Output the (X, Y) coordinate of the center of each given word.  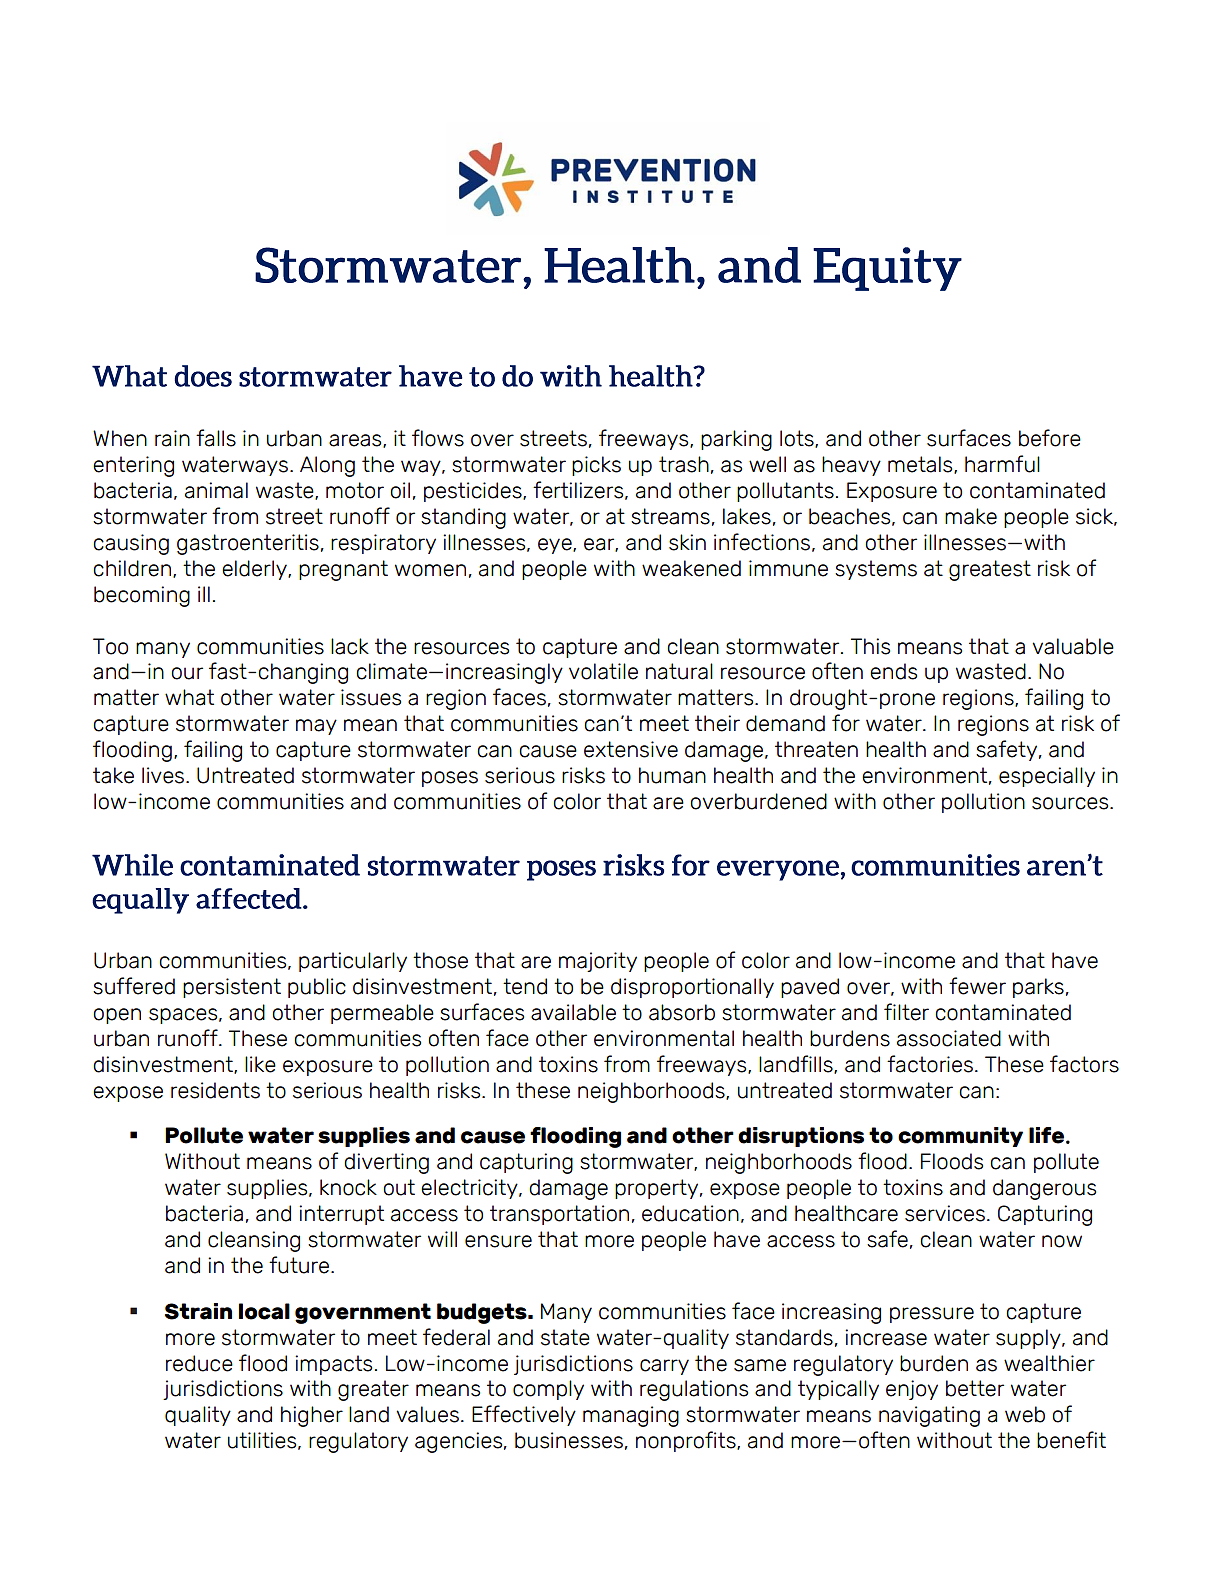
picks (596, 466)
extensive (631, 749)
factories (930, 1064)
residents (215, 1090)
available (573, 1012)
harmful (1002, 464)
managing (631, 1416)
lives (164, 775)
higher (312, 1416)
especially (1047, 777)
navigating (929, 1416)
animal (216, 490)
